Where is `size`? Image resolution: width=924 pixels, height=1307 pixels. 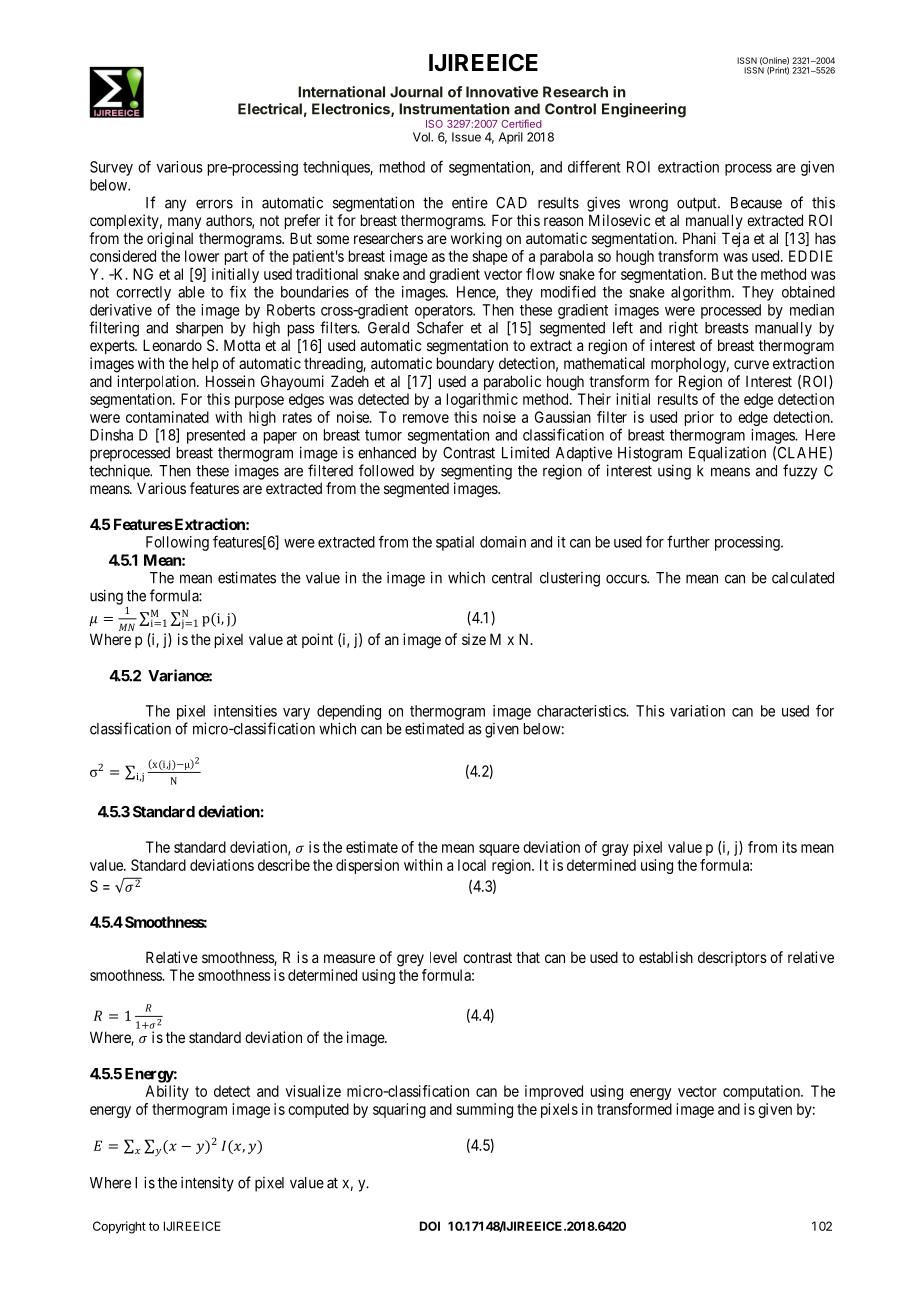
size is located at coordinates (474, 639).
